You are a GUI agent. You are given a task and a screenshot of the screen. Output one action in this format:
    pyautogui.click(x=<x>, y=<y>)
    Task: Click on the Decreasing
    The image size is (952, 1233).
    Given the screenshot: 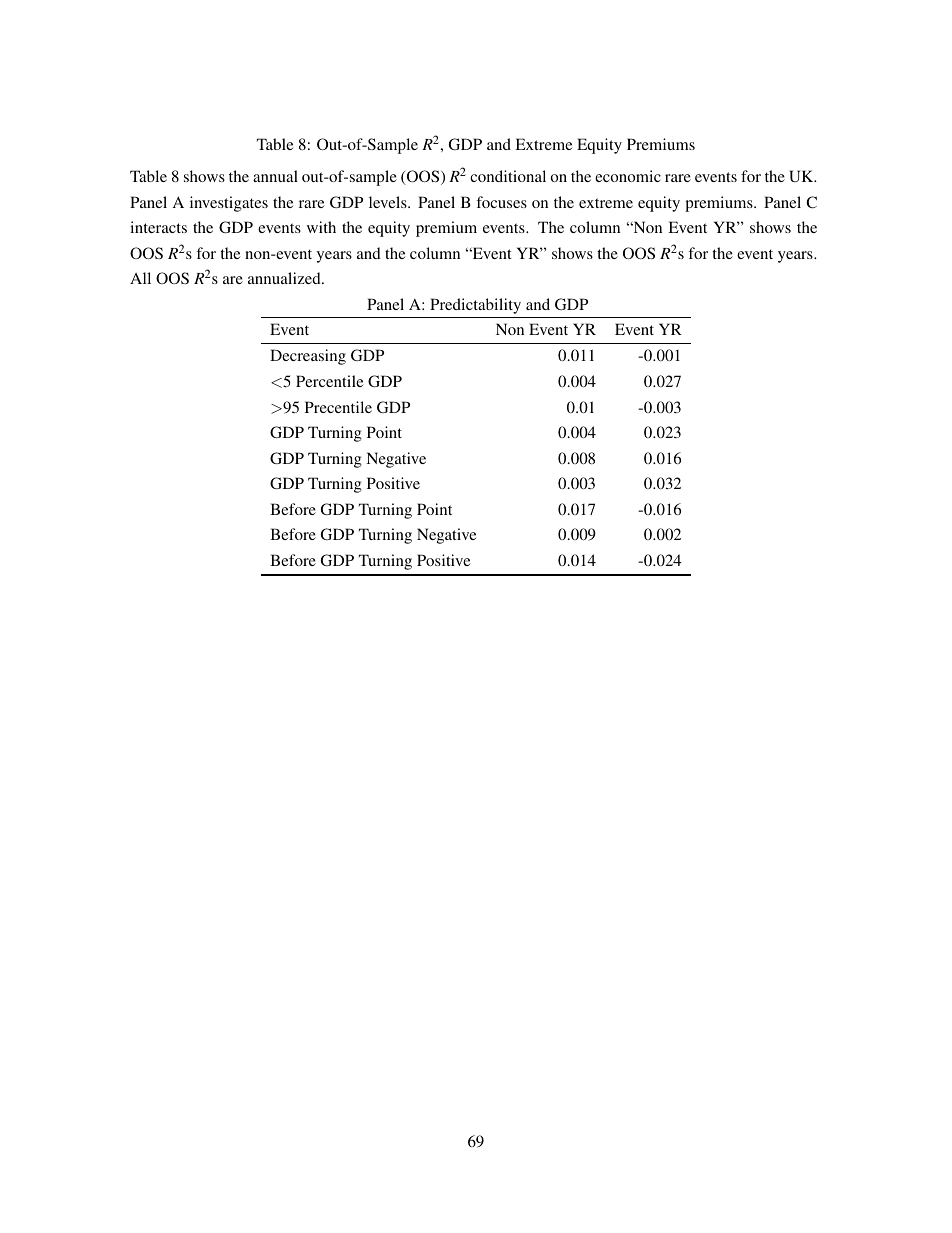 What is the action you would take?
    pyautogui.click(x=308, y=357)
